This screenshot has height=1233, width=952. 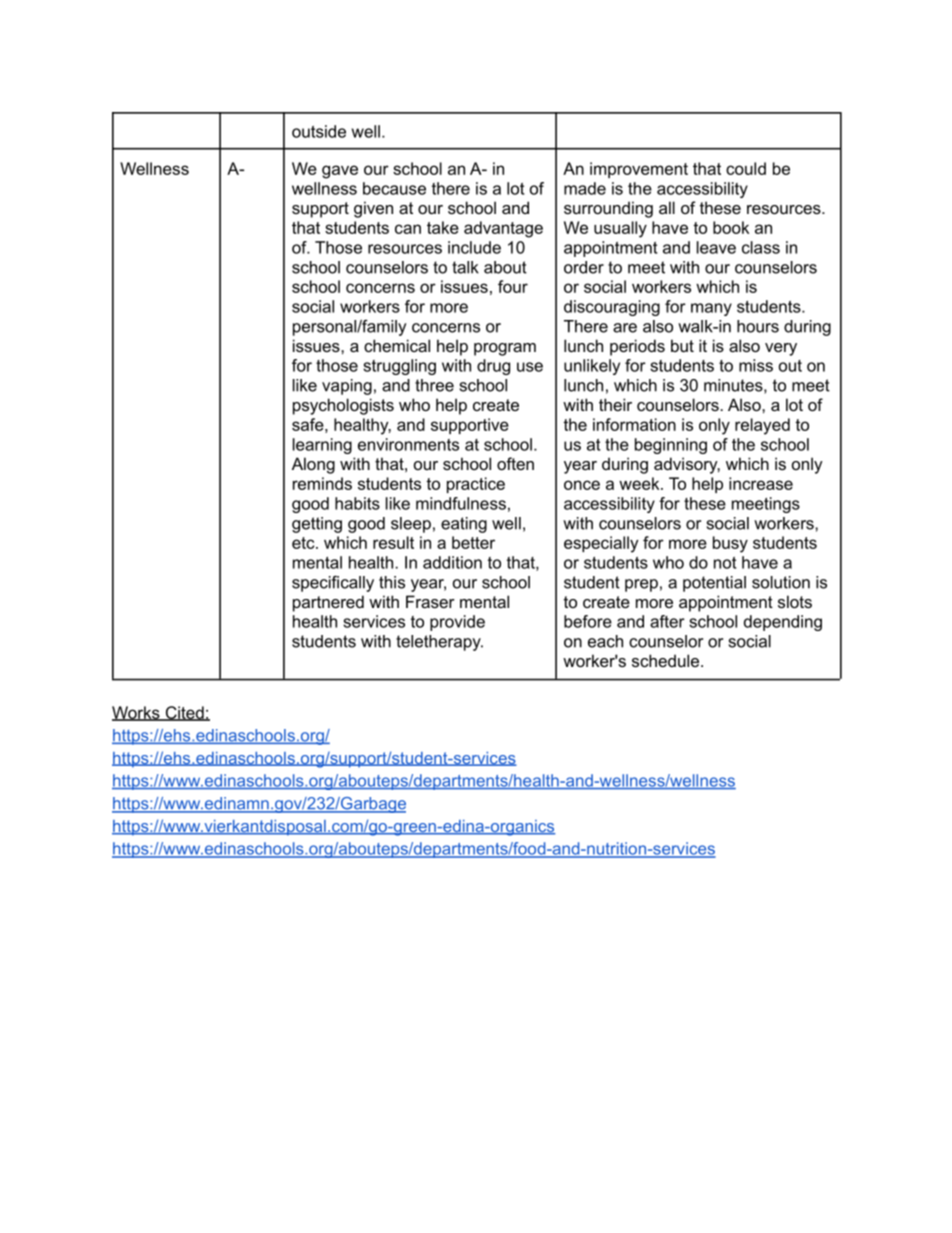 I want to click on environments, so click(x=408, y=444).
